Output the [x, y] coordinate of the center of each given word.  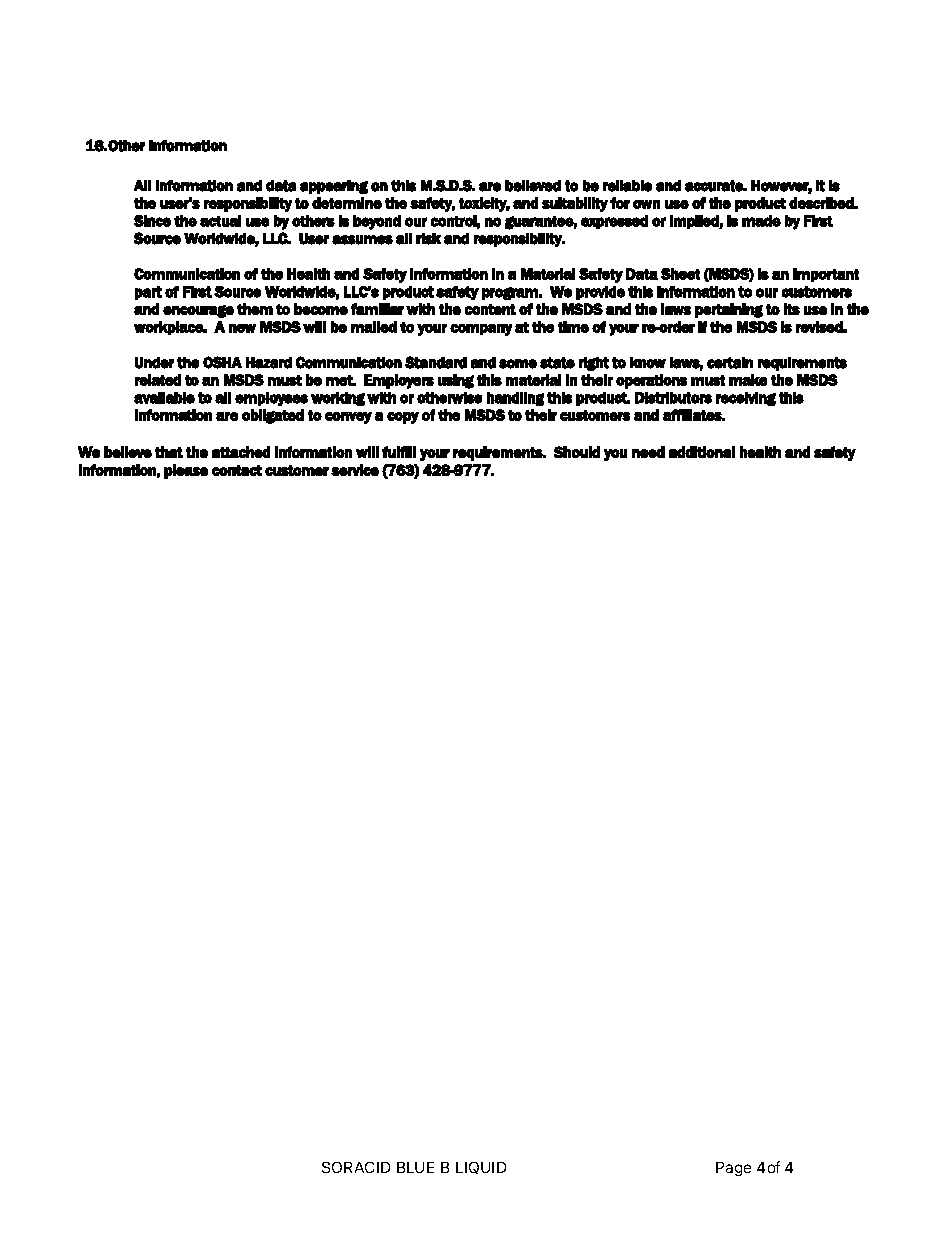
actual [220, 221]
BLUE [415, 1167]
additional [702, 452]
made [761, 221]
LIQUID [481, 1168]
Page [733, 1169]
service [355, 470]
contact [237, 470]
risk [428, 239]
